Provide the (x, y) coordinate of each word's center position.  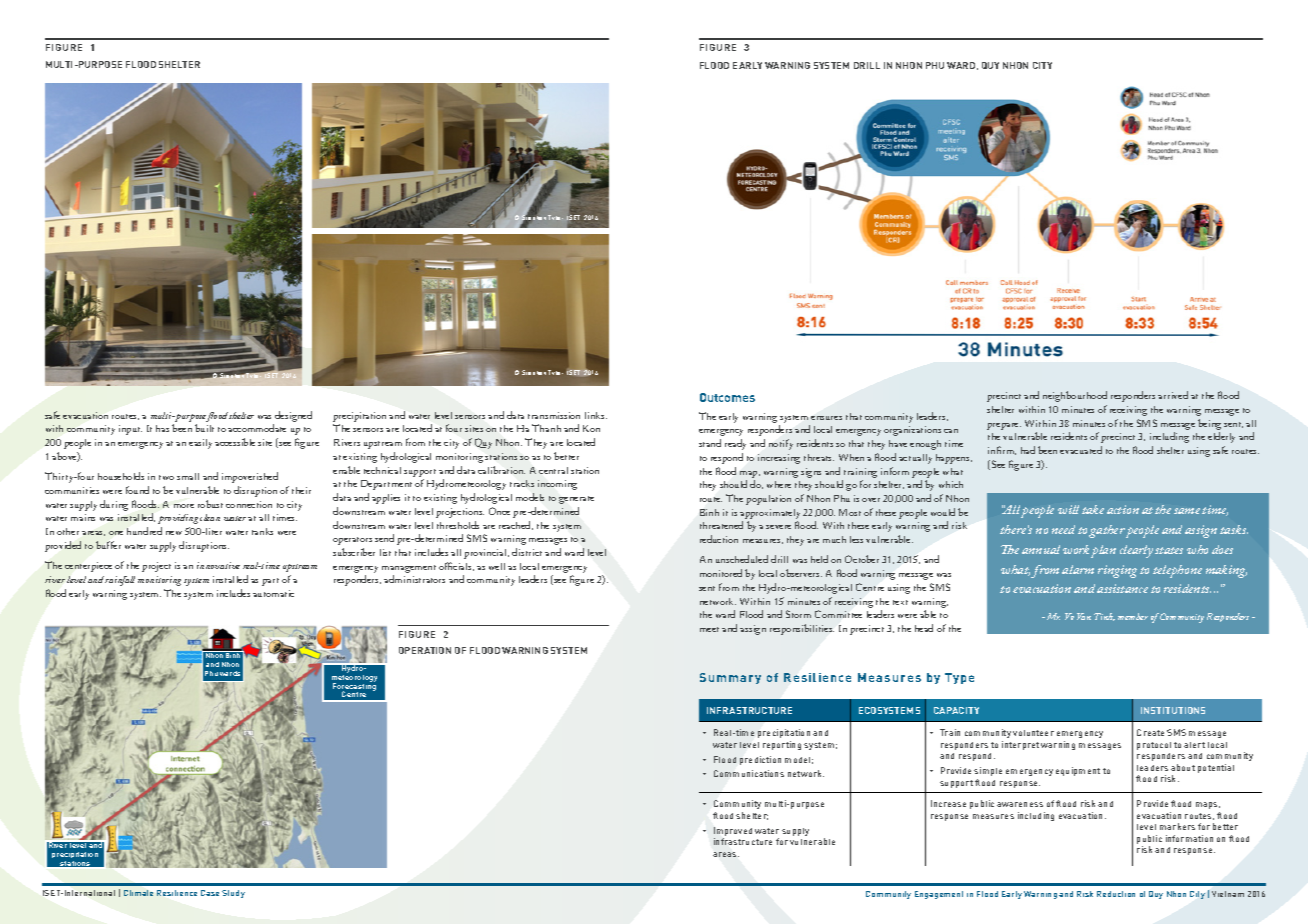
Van (1084, 616)
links (596, 415)
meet (709, 629)
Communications (749, 773)
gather (1107, 531)
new (174, 533)
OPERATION (425, 650)
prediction (760, 760)
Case (210, 893)
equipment (1078, 771)
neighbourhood (1075, 396)
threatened (721, 525)
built (204, 428)
